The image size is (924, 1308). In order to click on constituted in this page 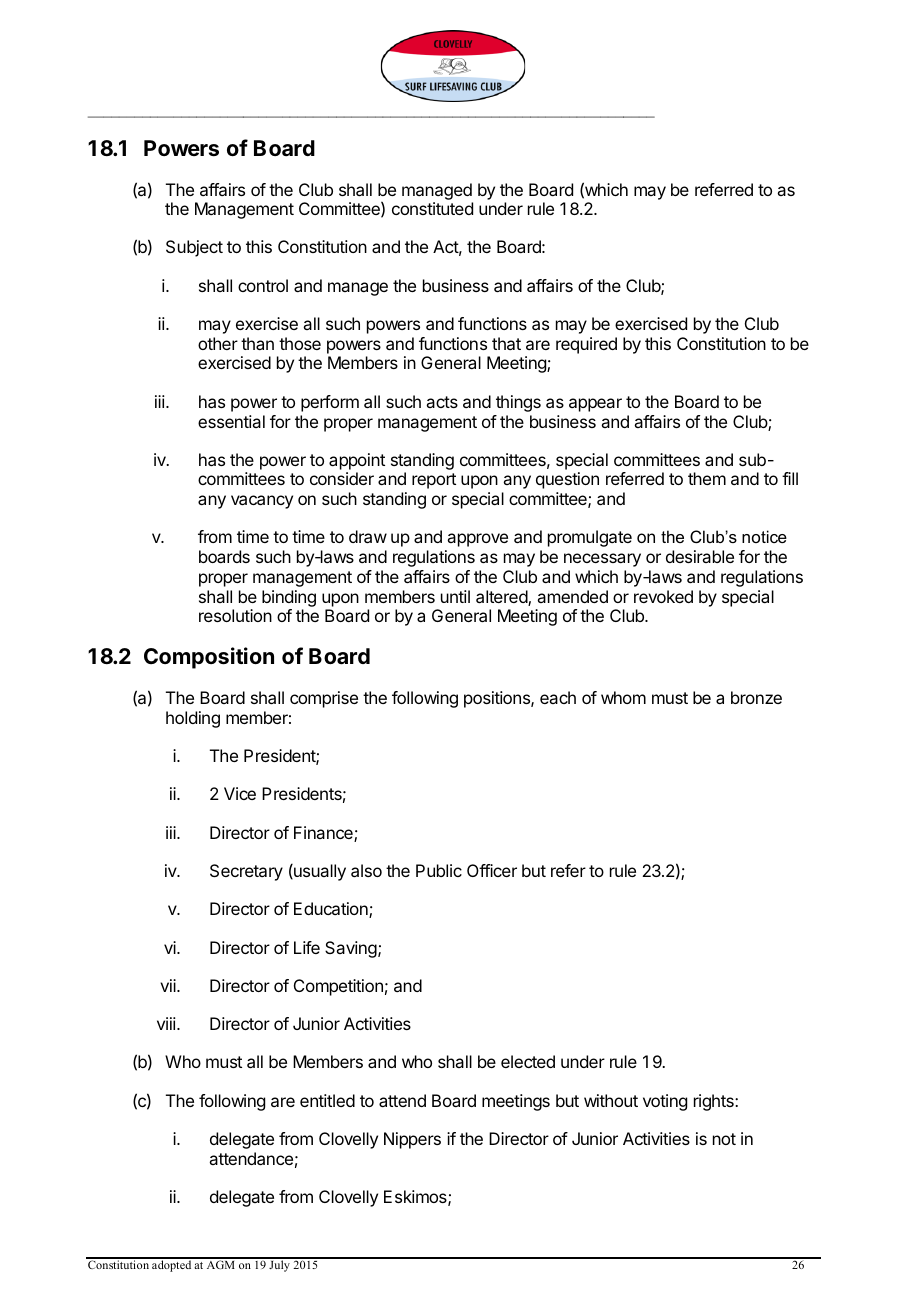, I will do `click(432, 208)`.
